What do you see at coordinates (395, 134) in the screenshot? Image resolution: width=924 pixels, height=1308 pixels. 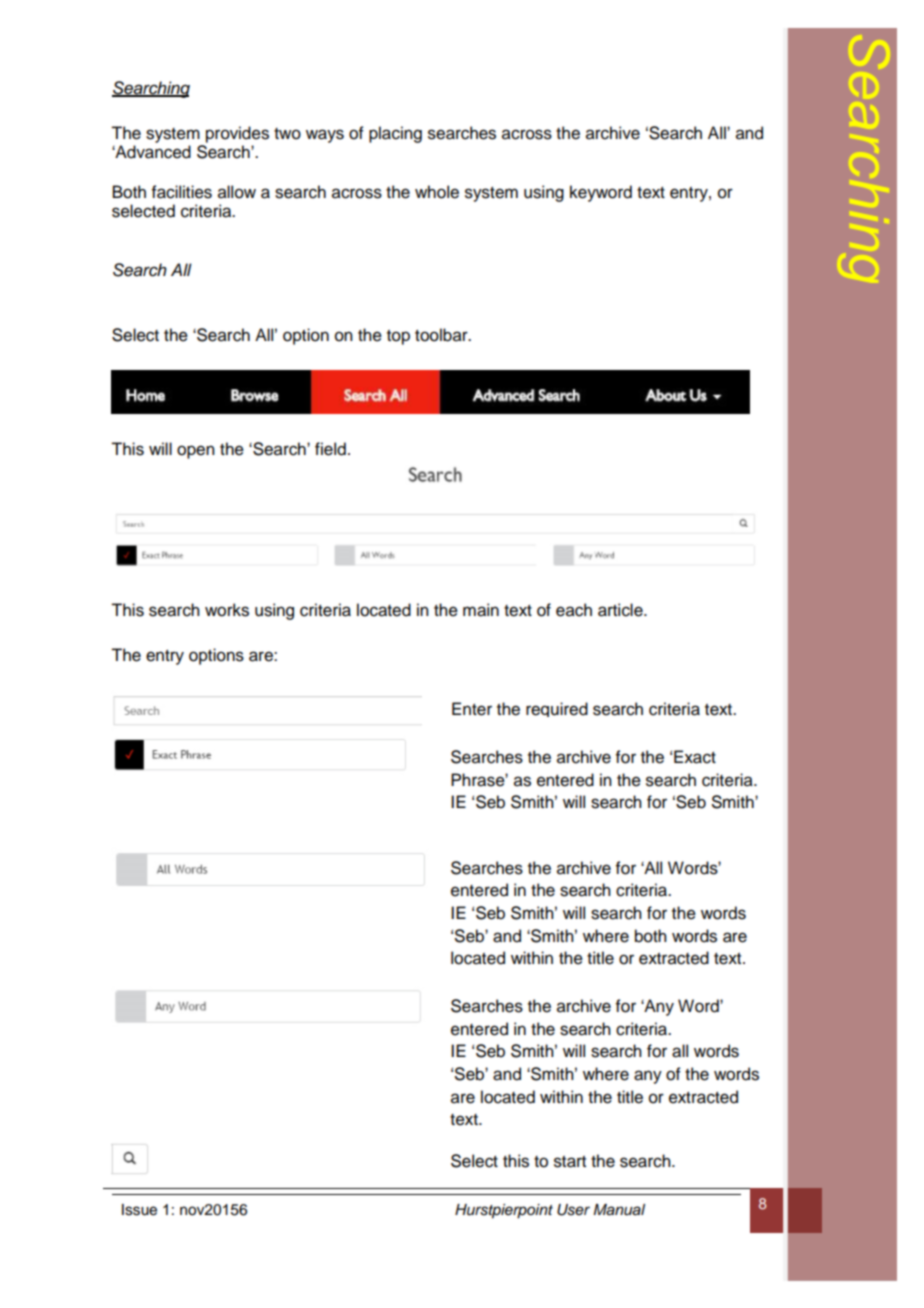 I see `placing` at bounding box center [395, 134].
